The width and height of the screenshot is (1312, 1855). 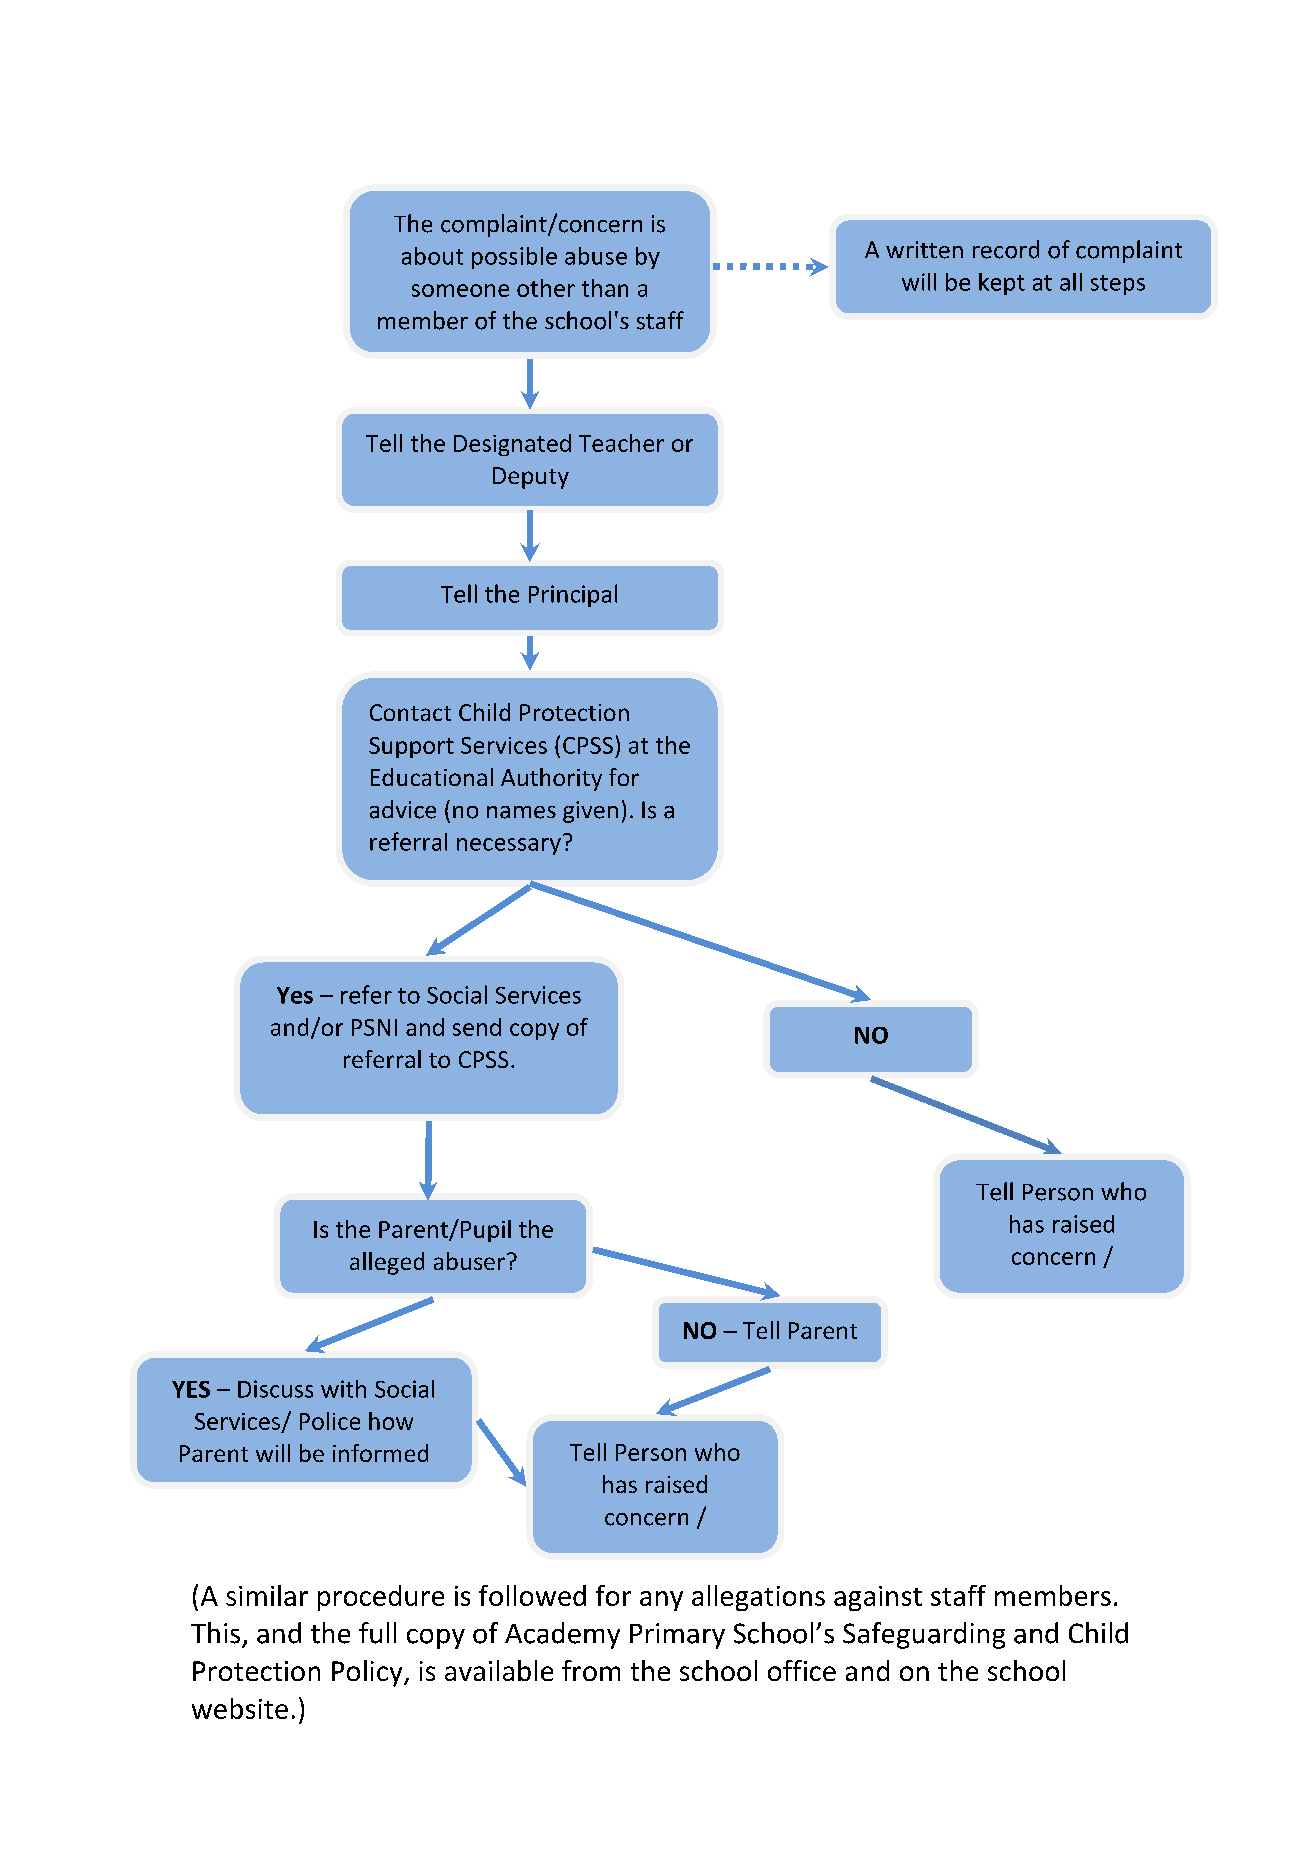 I want to click on Support, so click(x=411, y=747).
